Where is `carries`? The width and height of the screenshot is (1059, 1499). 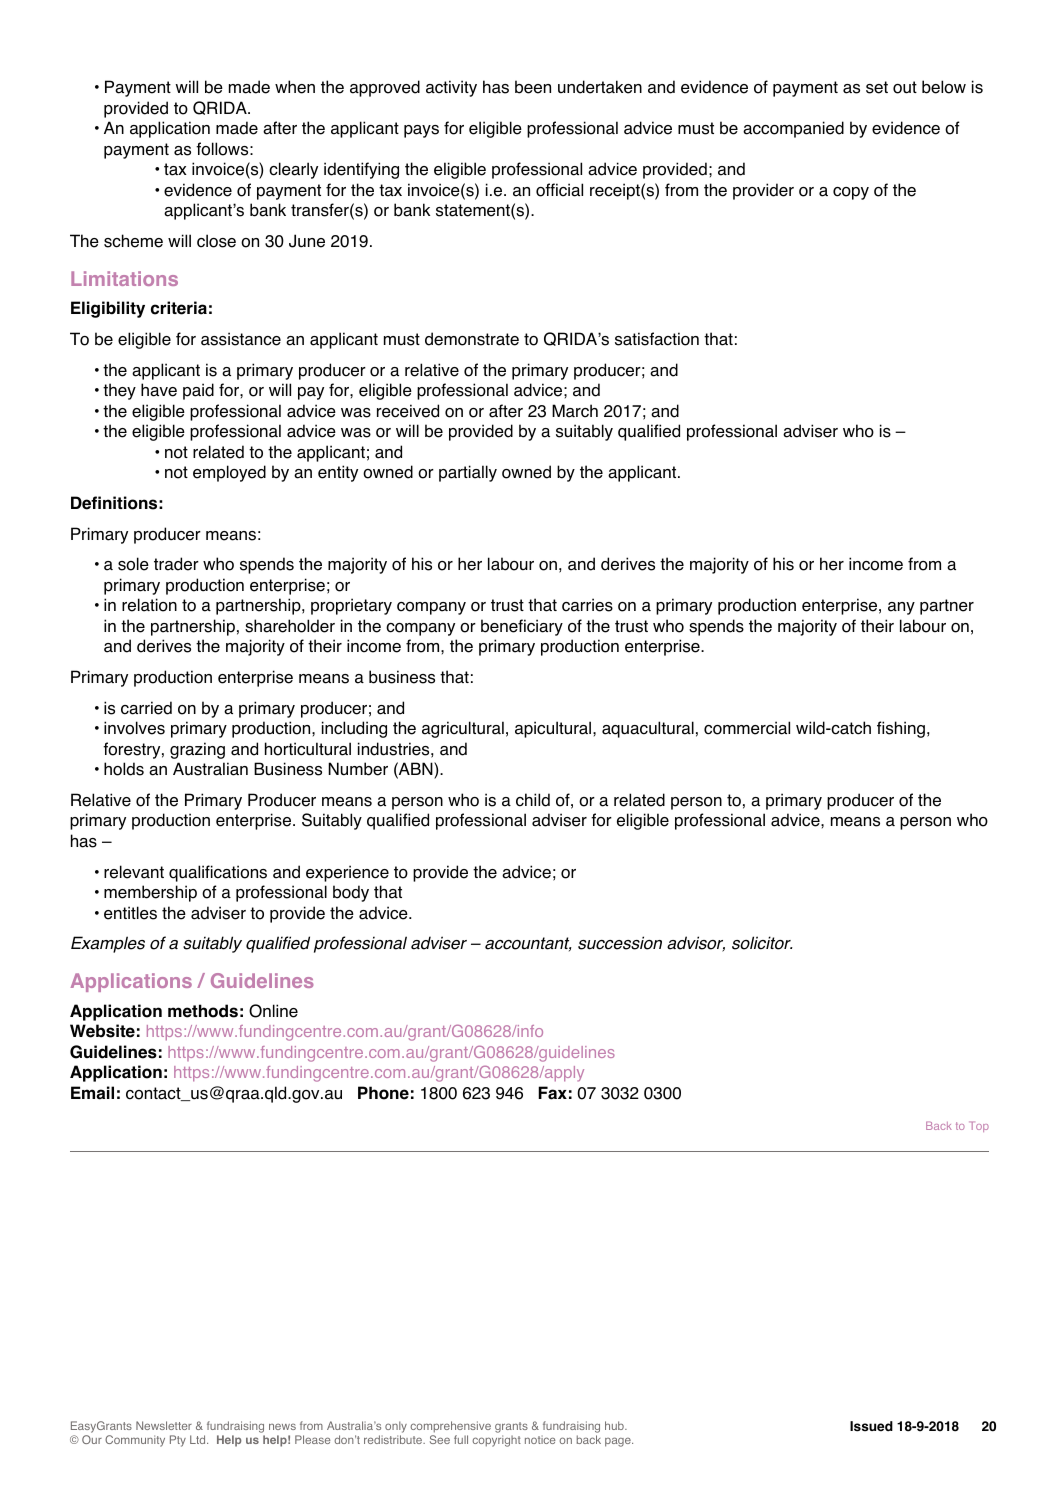
carries is located at coordinates (587, 605).
